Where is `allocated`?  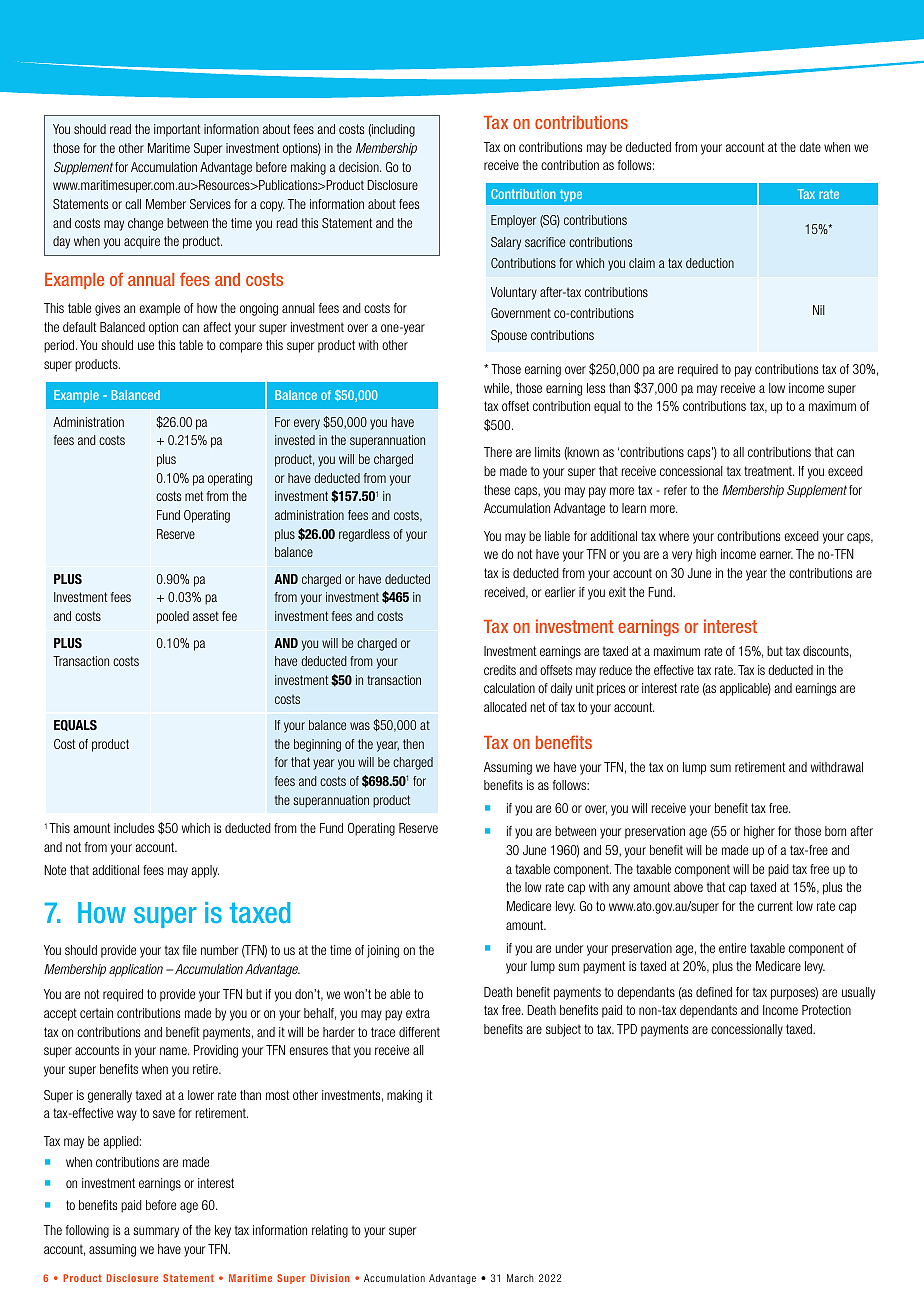
allocated is located at coordinates (505, 707).
